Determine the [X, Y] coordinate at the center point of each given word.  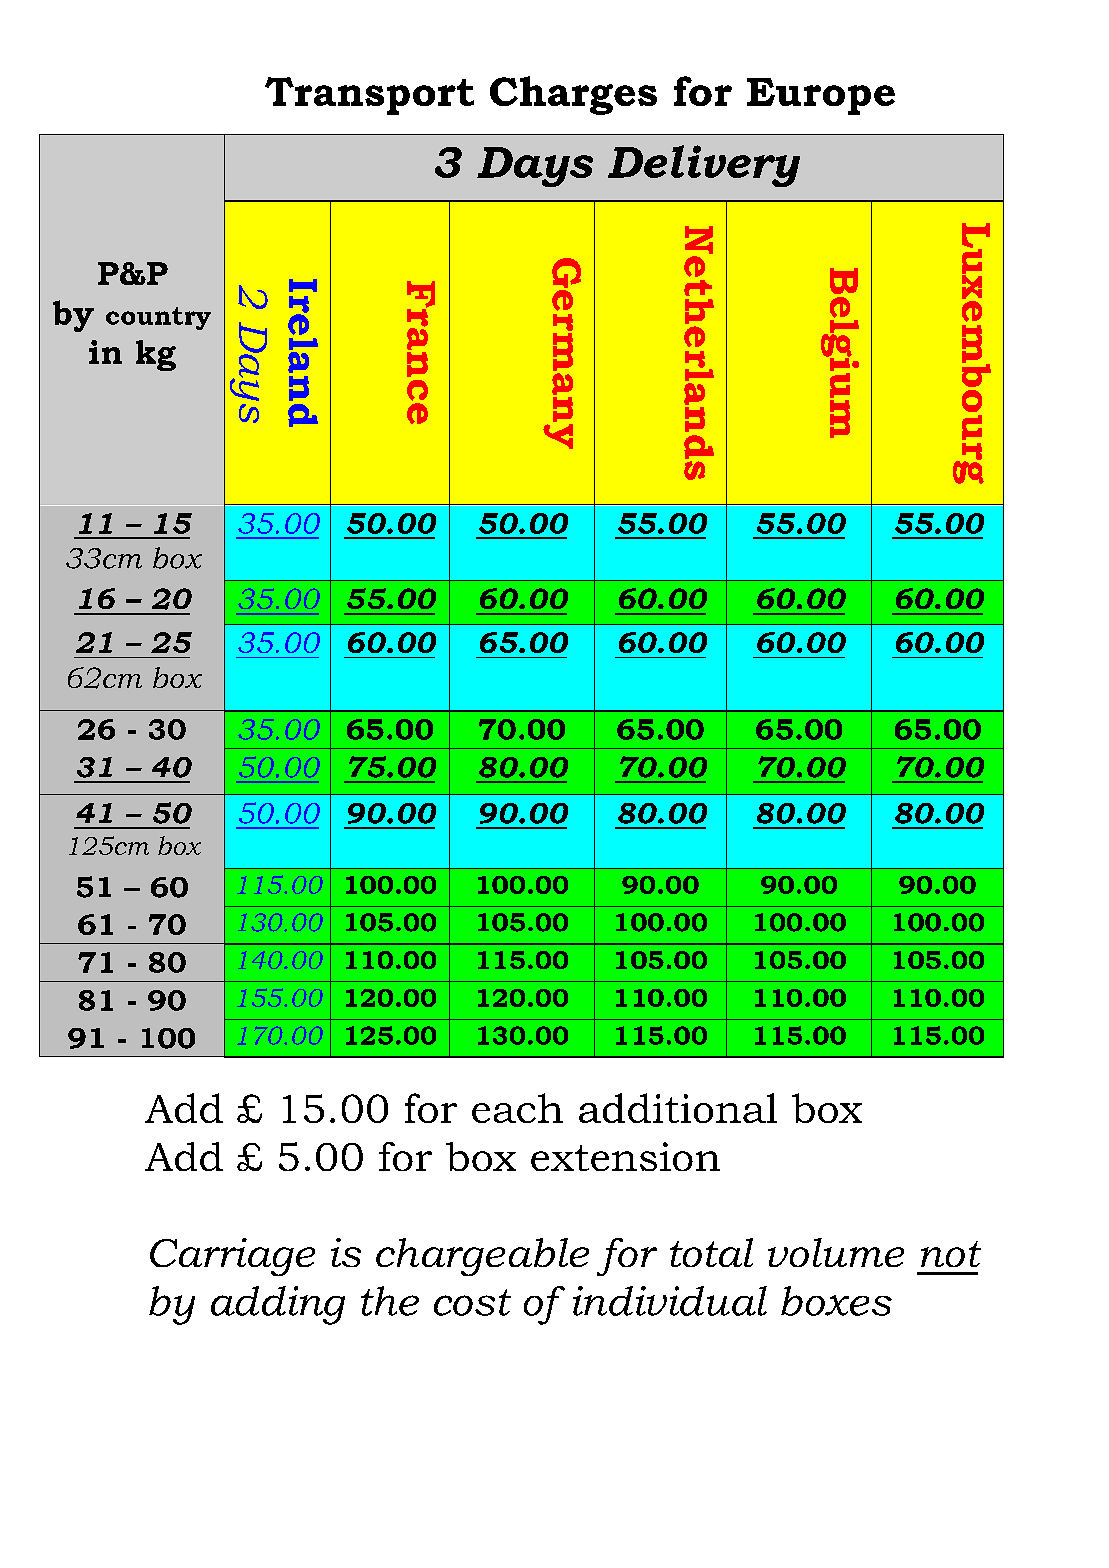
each [517, 1108]
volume [836, 1252]
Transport [369, 96]
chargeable [482, 1257]
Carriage [232, 1257]
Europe [821, 96]
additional [678, 1108]
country [158, 318]
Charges [573, 95]
